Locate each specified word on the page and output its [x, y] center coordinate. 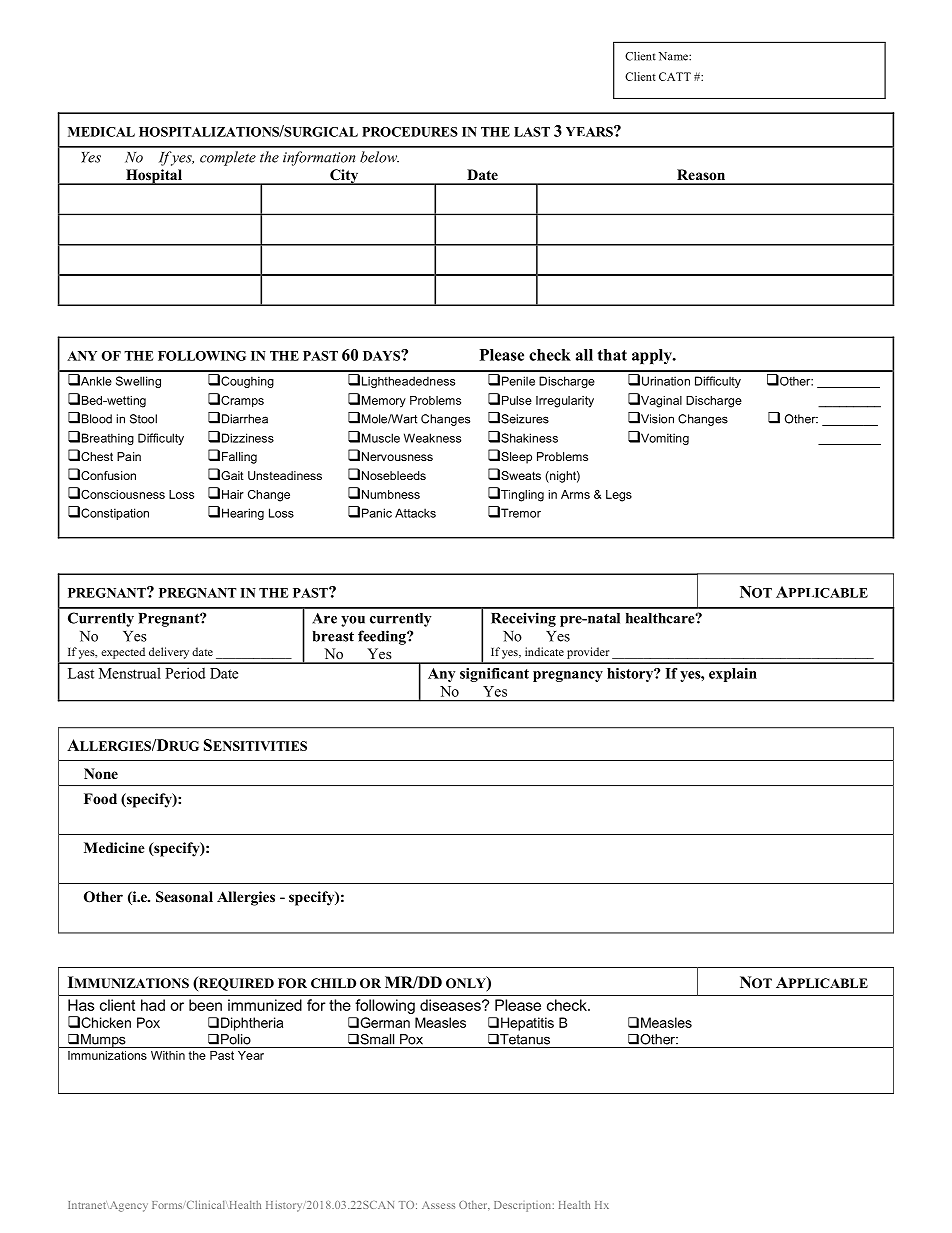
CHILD [333, 983]
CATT [675, 76]
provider [588, 653]
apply [653, 356]
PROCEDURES [410, 132]
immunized [265, 1005]
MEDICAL [101, 132]
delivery [169, 653]
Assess [438, 1205]
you [353, 621]
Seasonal [184, 897]
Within [168, 1055]
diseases [451, 1005]
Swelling [138, 382]
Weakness [432, 438]
